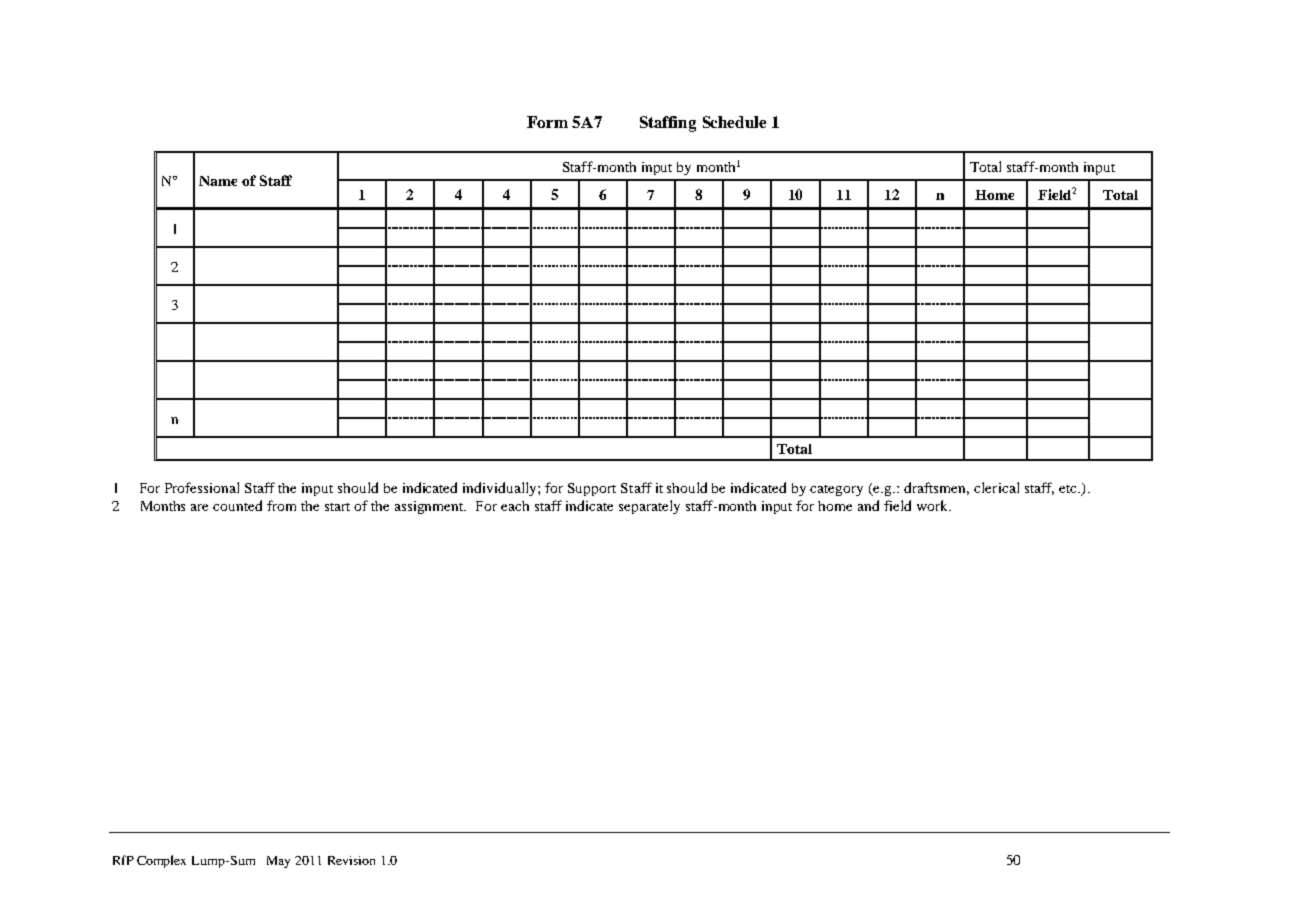  What do you see at coordinates (996, 487) in the page?
I see `clerical` at bounding box center [996, 487].
